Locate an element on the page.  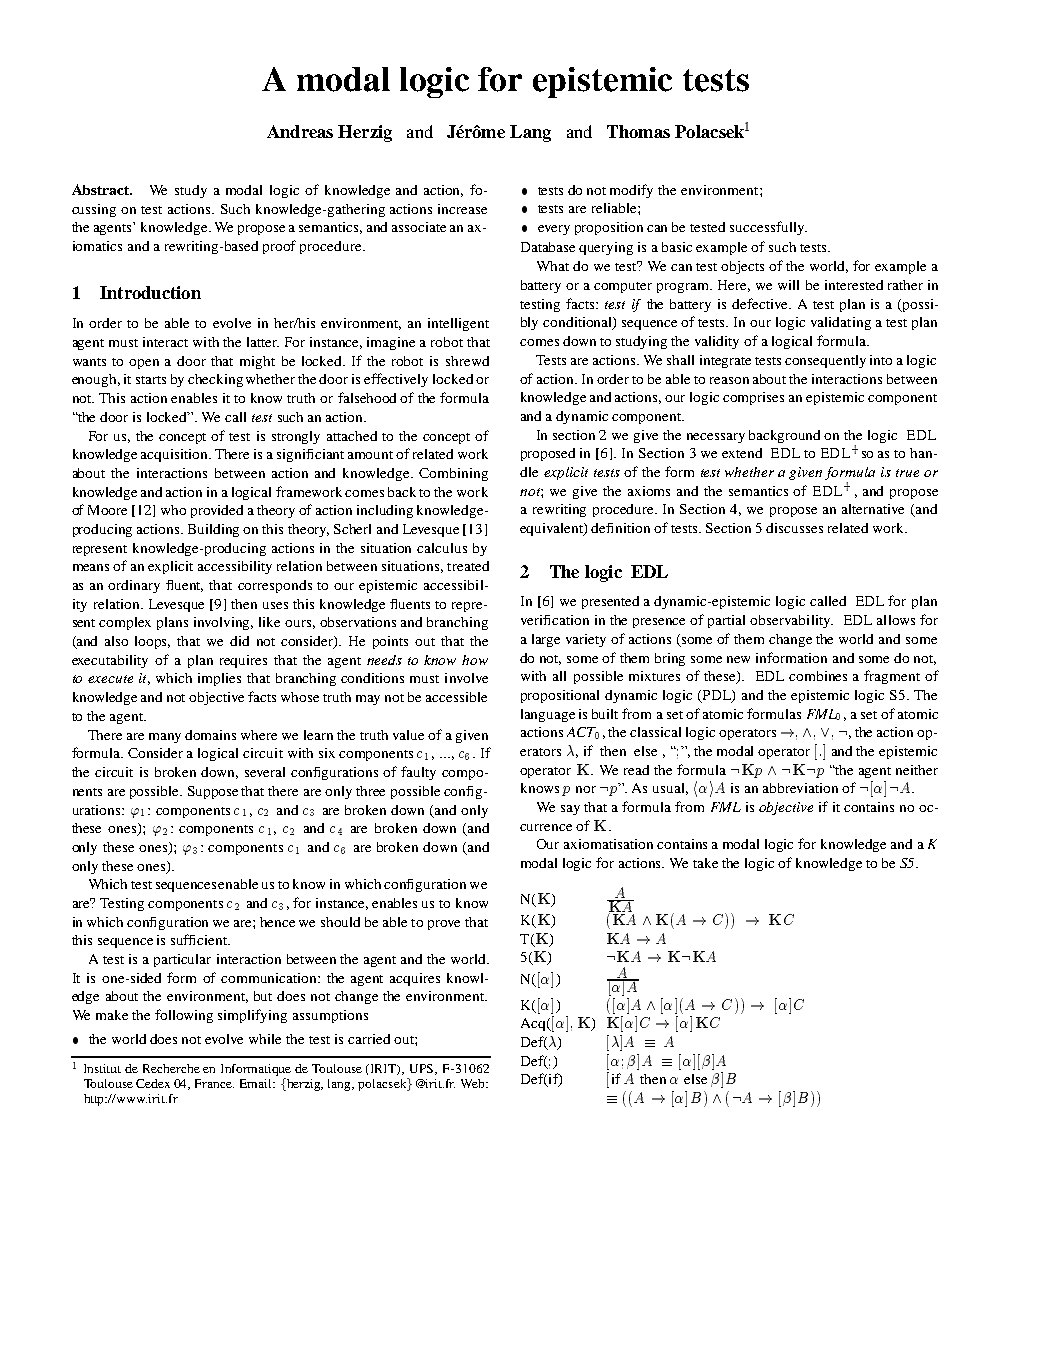
France is located at coordinates (214, 1083).
